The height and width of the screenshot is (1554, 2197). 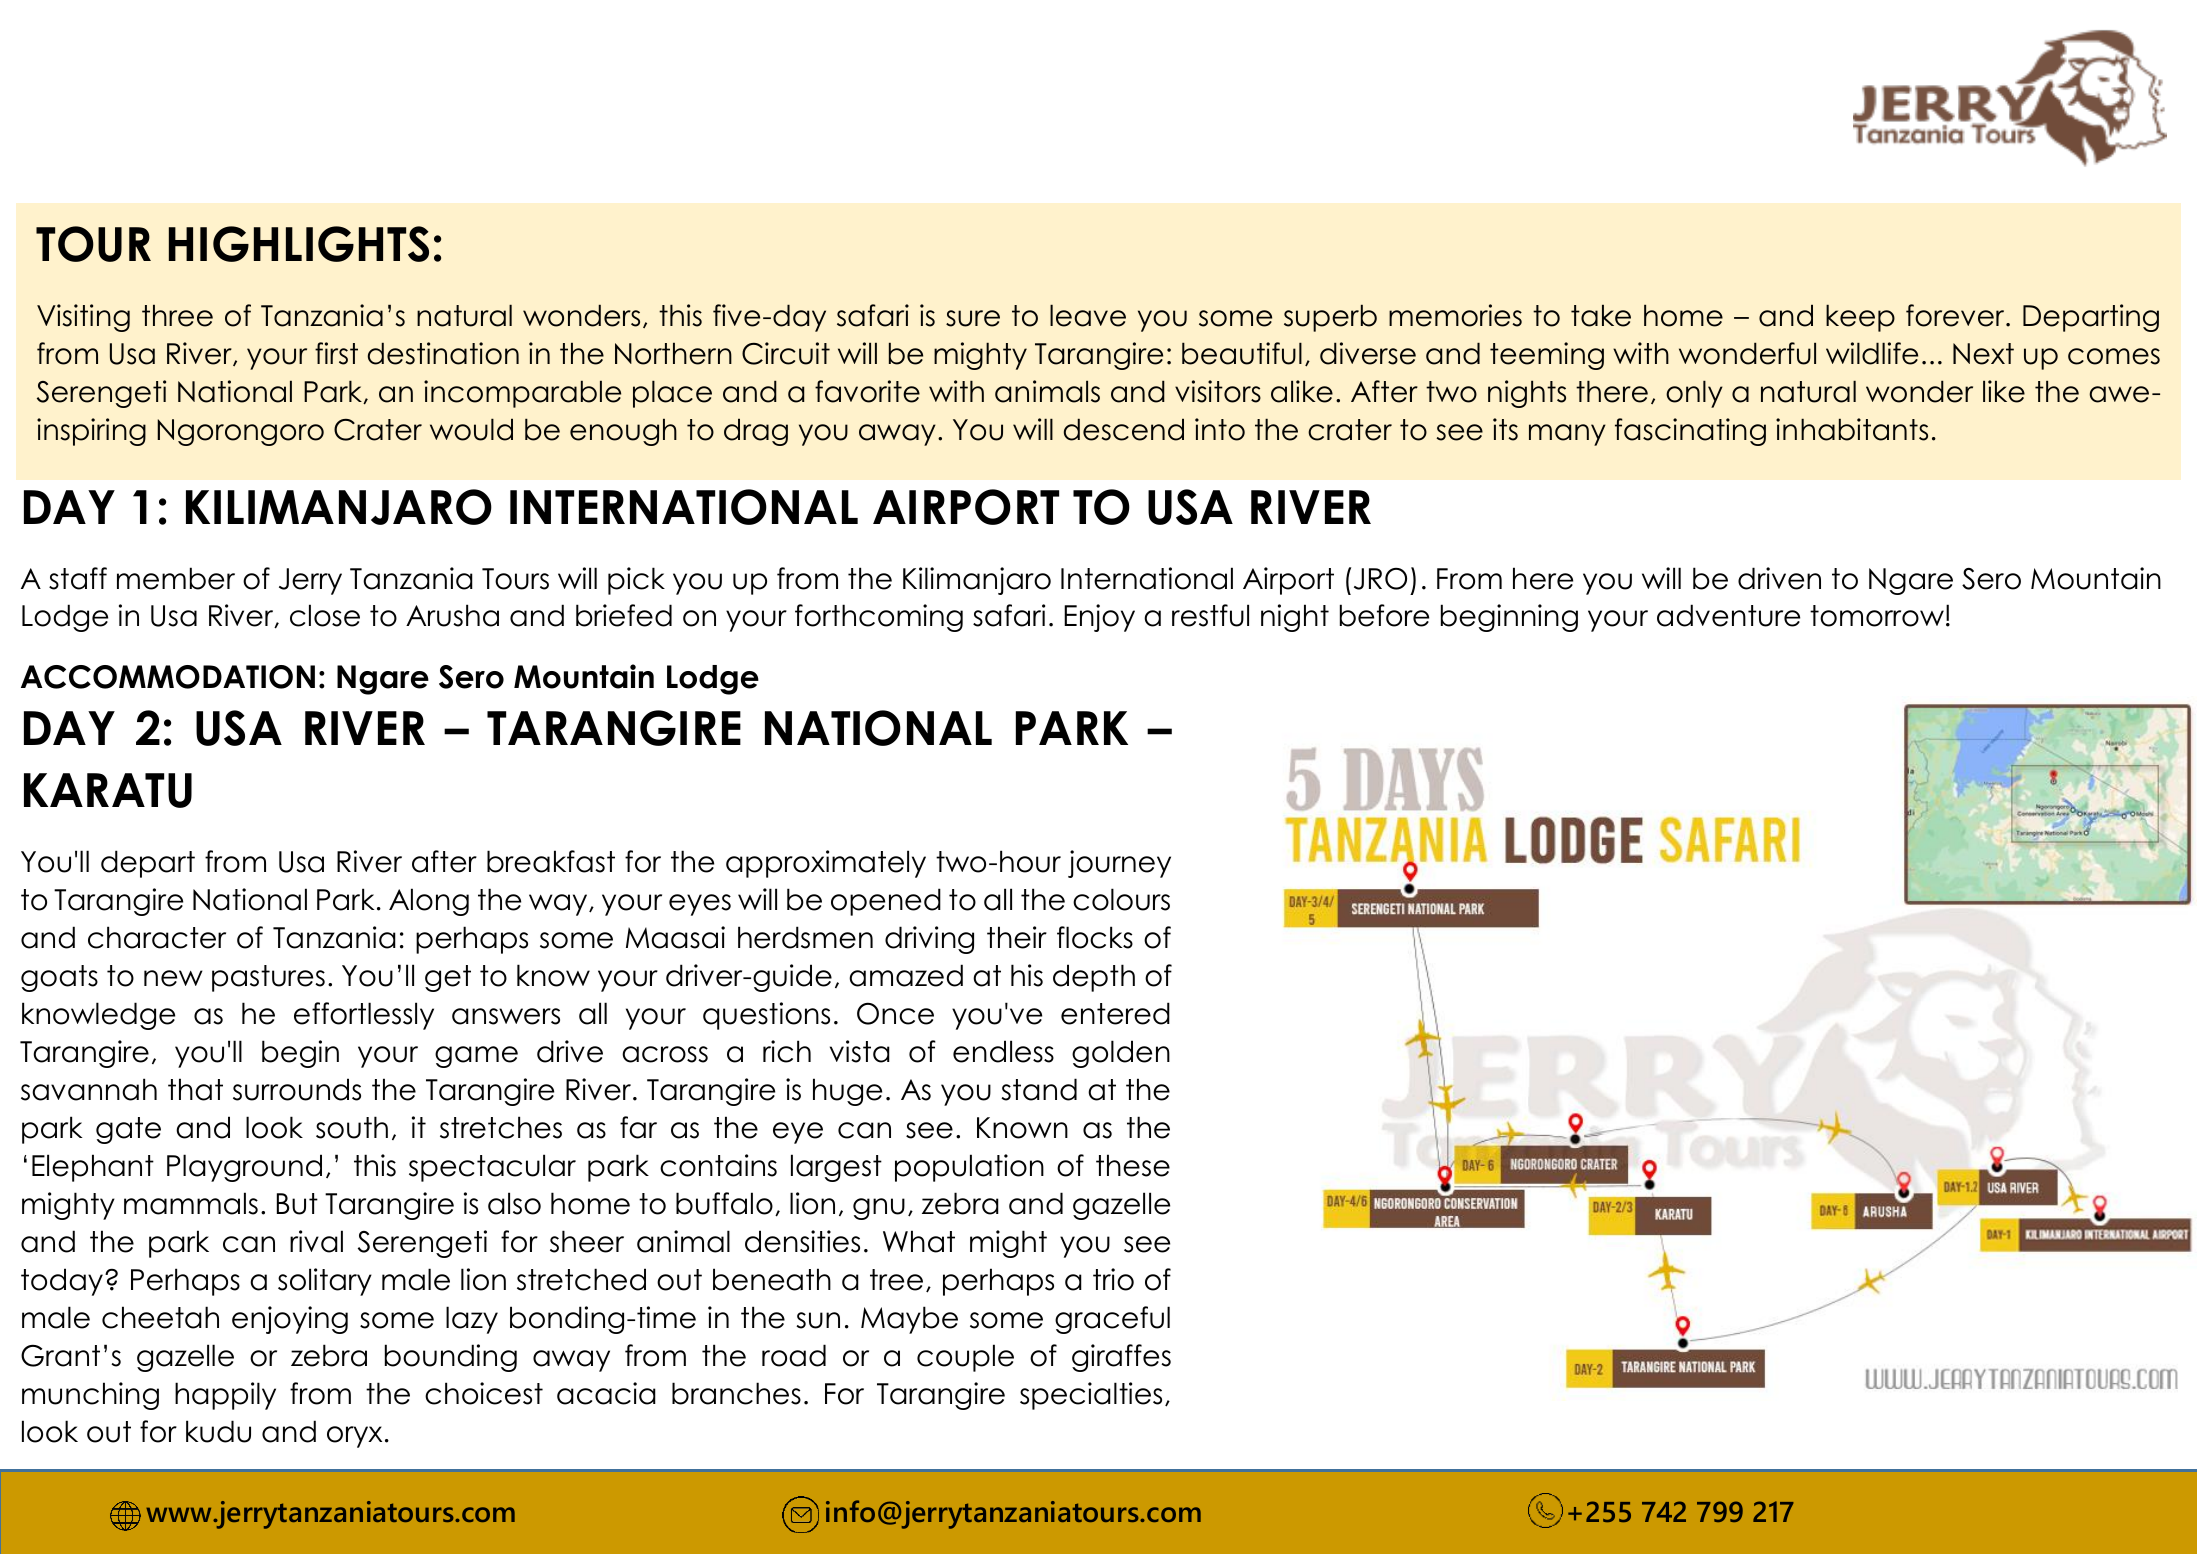 I want to click on close, so click(x=325, y=615).
